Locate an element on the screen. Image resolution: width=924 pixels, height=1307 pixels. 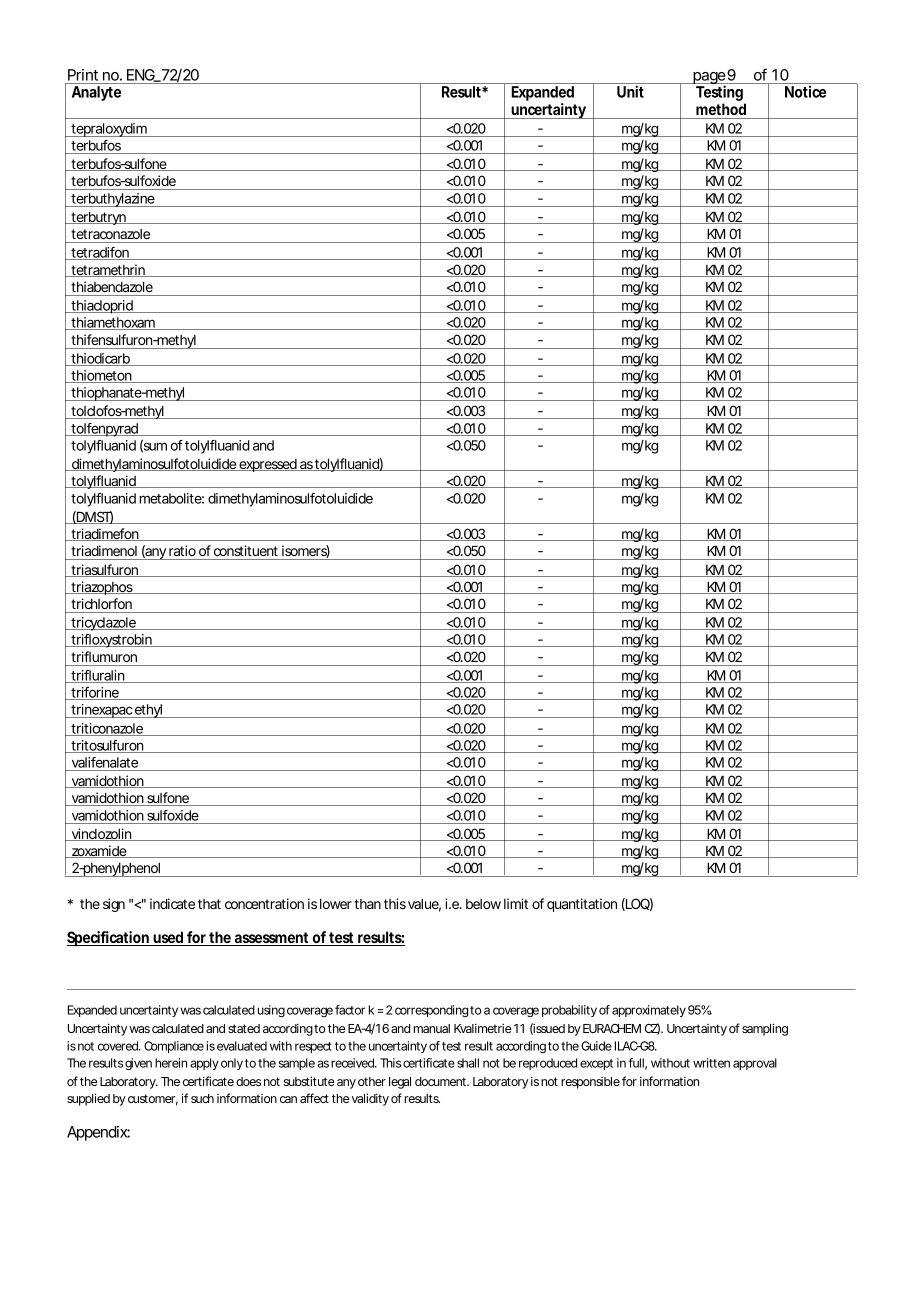
Analyte is located at coordinates (96, 93).
